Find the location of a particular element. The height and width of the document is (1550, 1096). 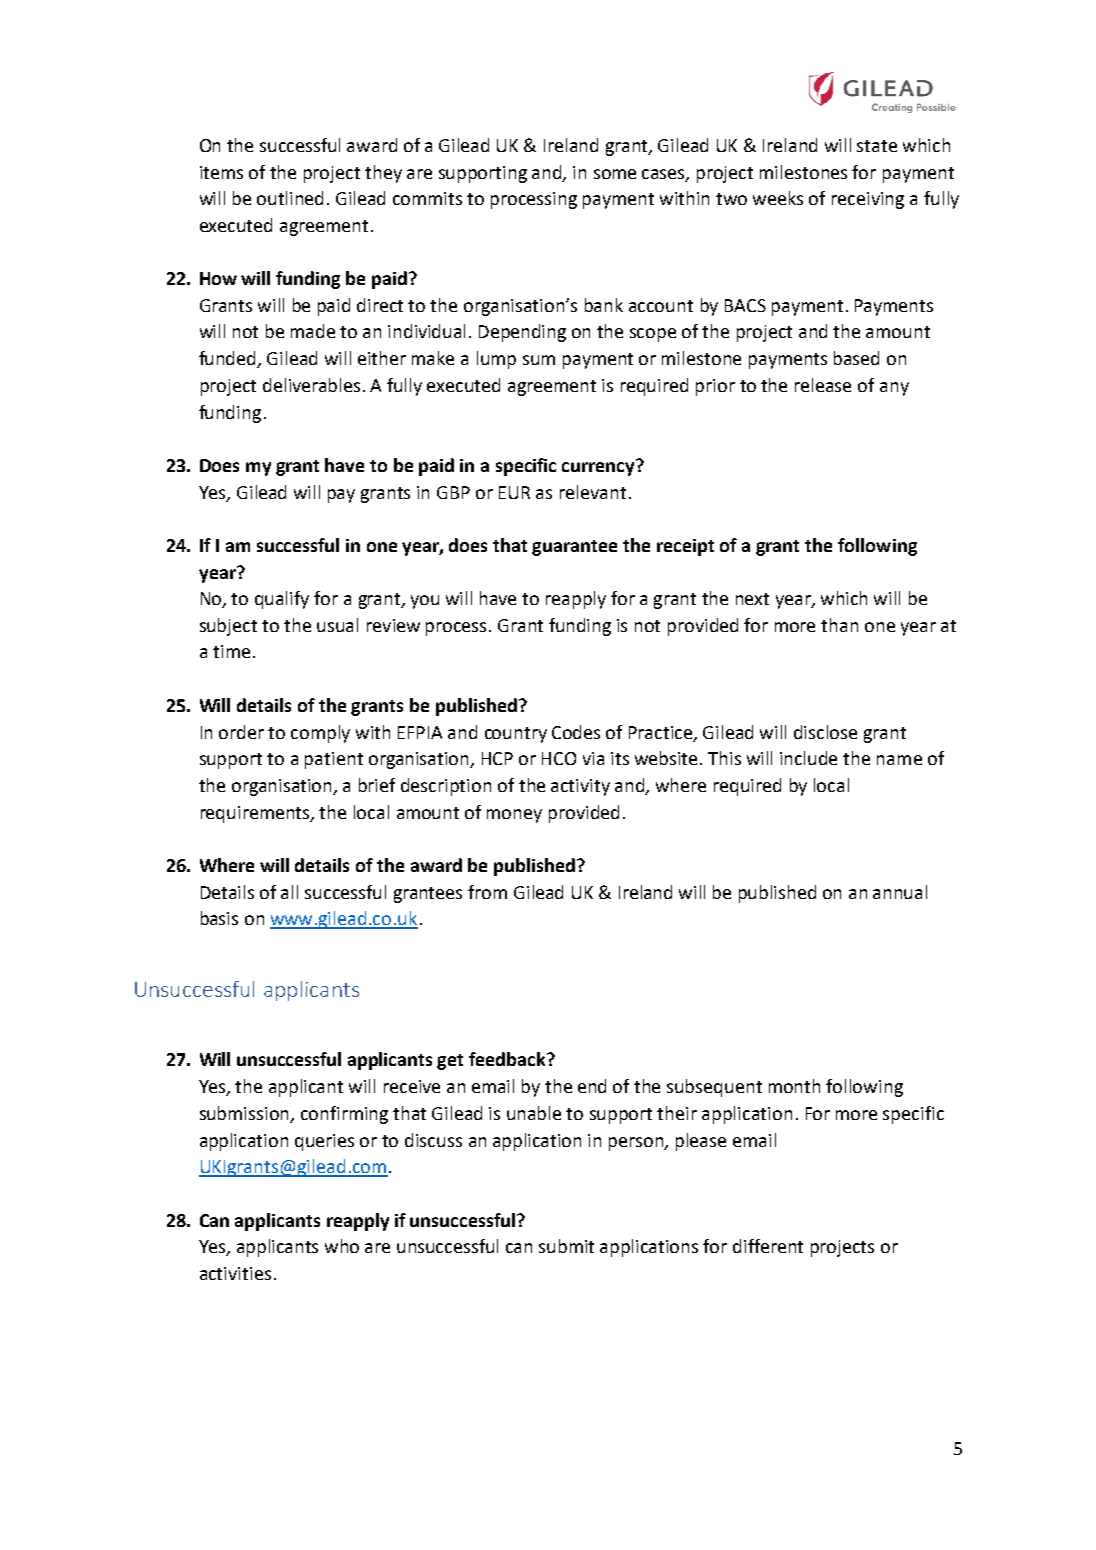

weeks is located at coordinates (778, 198).
